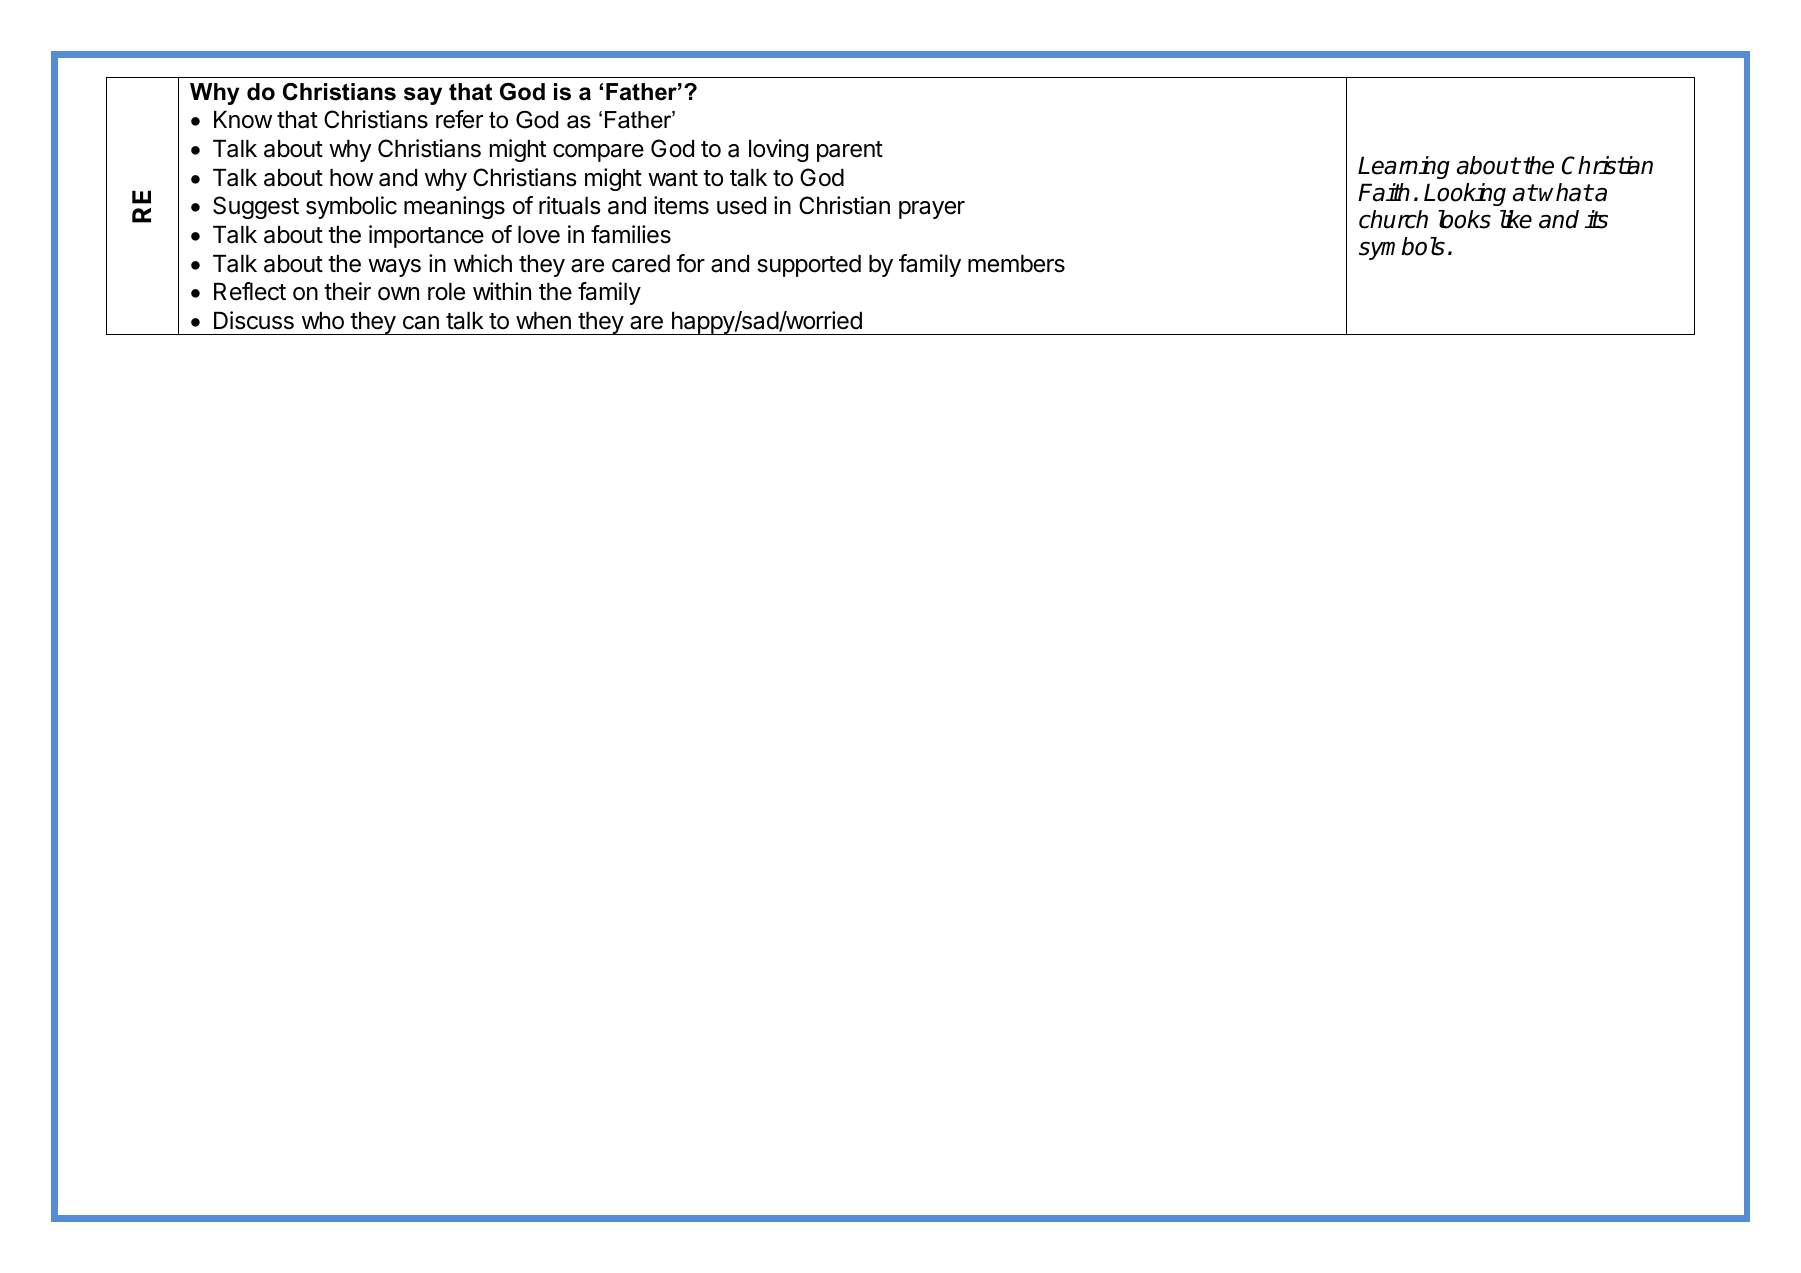 This page has width=1801, height=1273. I want to click on want, so click(673, 178).
